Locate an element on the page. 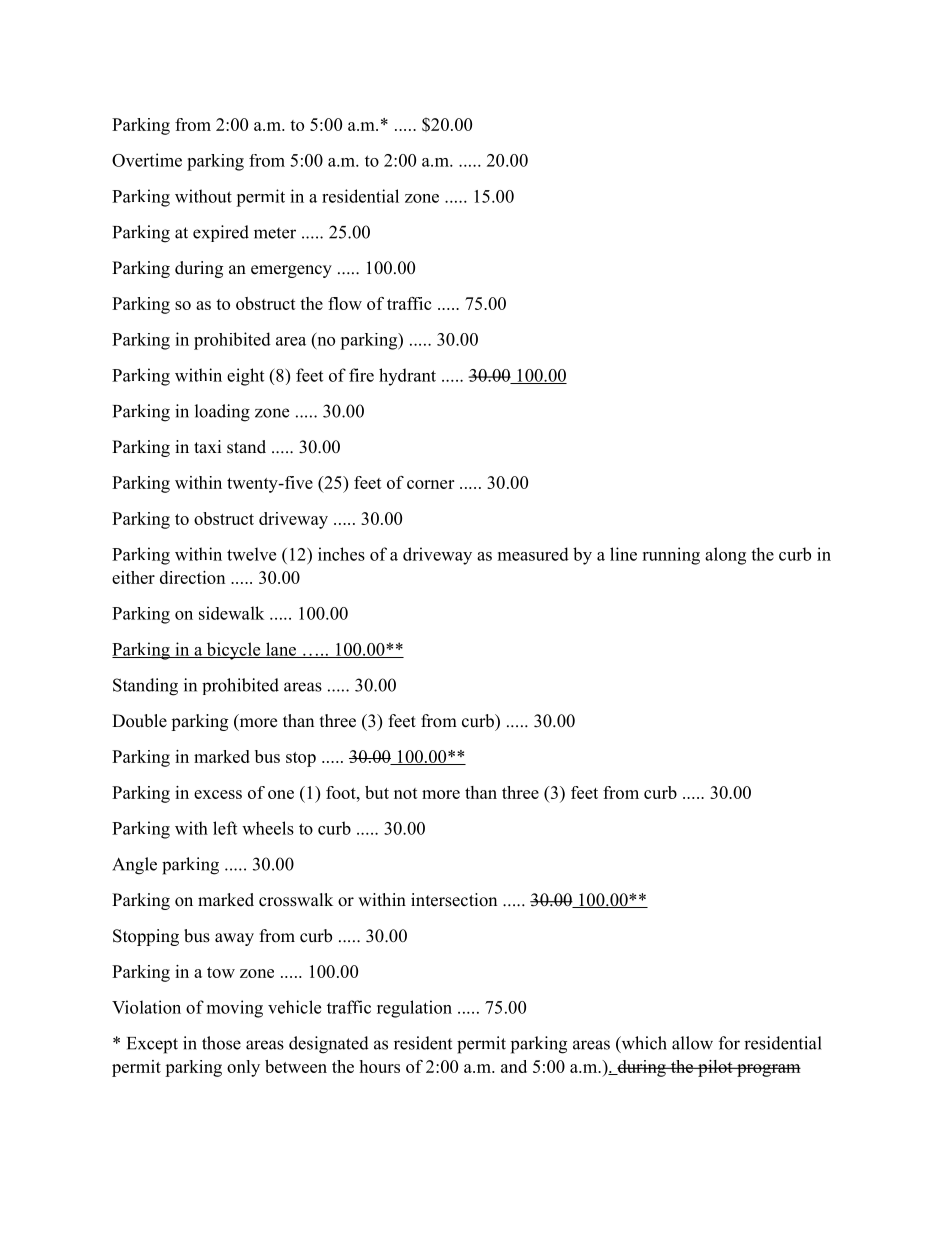 This page has width=952, height=1233. regulation is located at coordinates (414, 1009).
